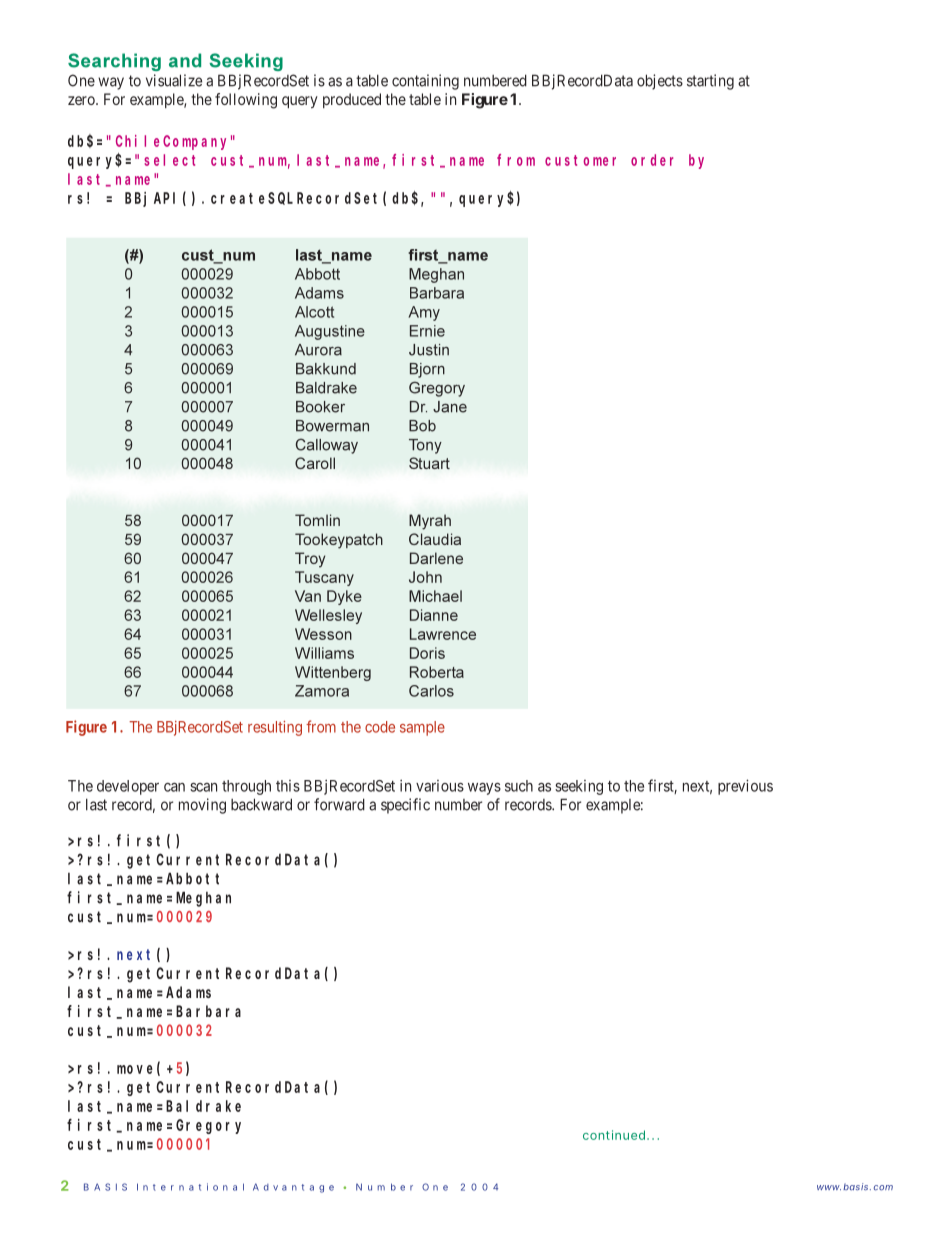 The height and width of the image is (1237, 952). I want to click on previous, so click(745, 787).
